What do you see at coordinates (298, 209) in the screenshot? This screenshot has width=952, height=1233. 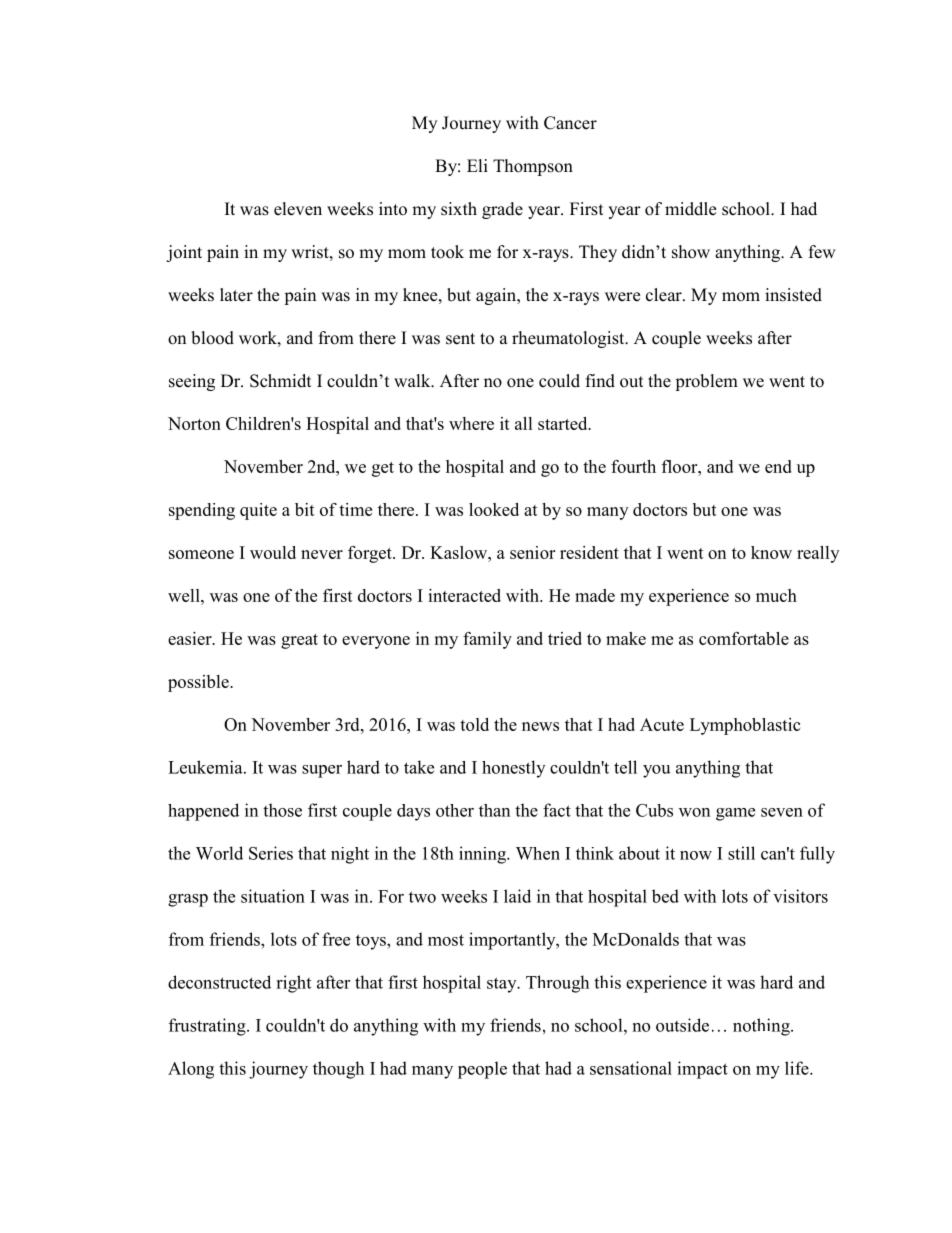 I see `eleven` at bounding box center [298, 209].
